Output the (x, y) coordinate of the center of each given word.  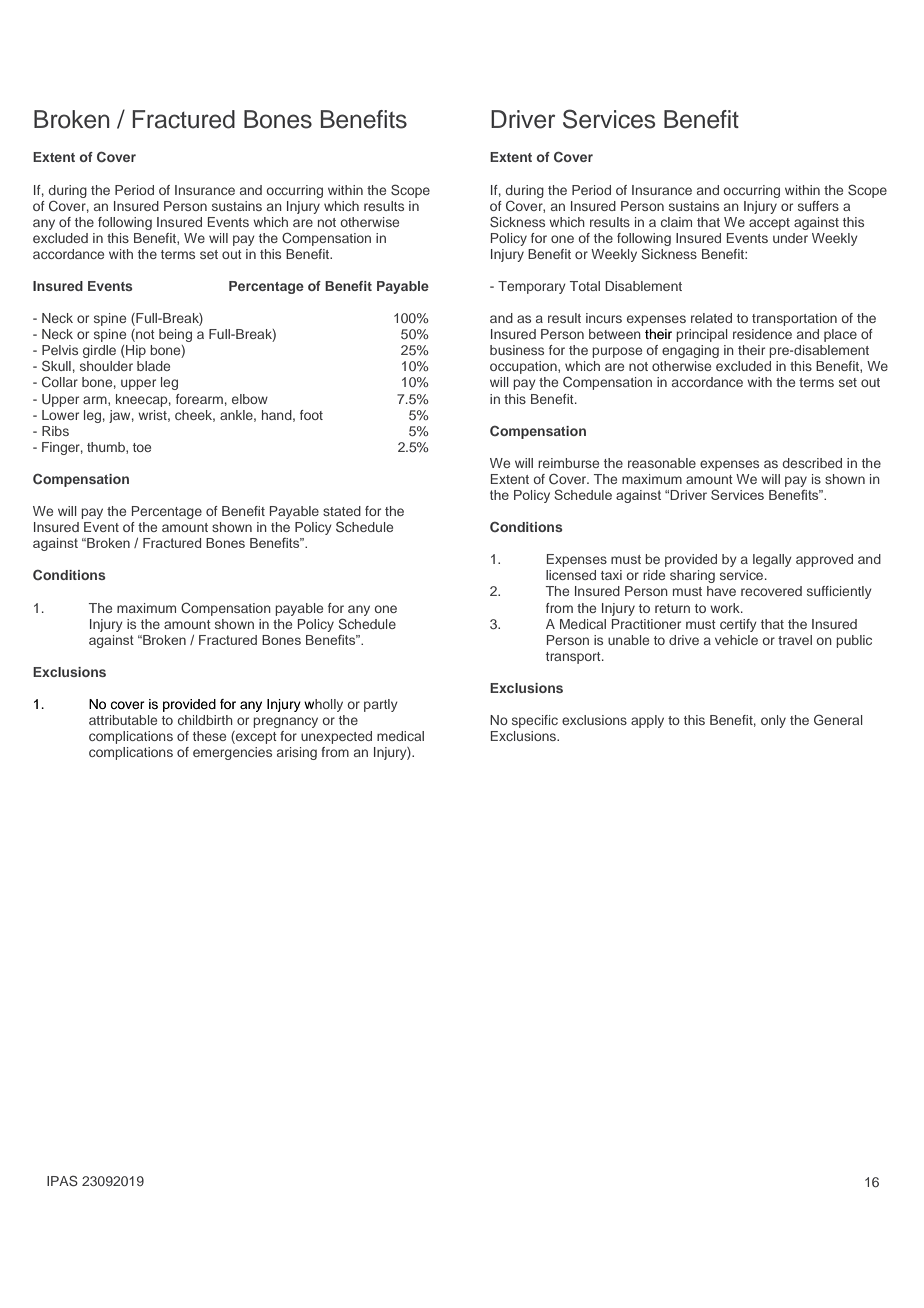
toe (142, 447)
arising (297, 753)
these (209, 736)
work (726, 608)
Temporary (532, 287)
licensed (571, 575)
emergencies (232, 753)
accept (769, 224)
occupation (524, 367)
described (812, 463)
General (838, 719)
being (175, 335)
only (773, 721)
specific (535, 721)
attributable (123, 720)
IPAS (62, 1181)
